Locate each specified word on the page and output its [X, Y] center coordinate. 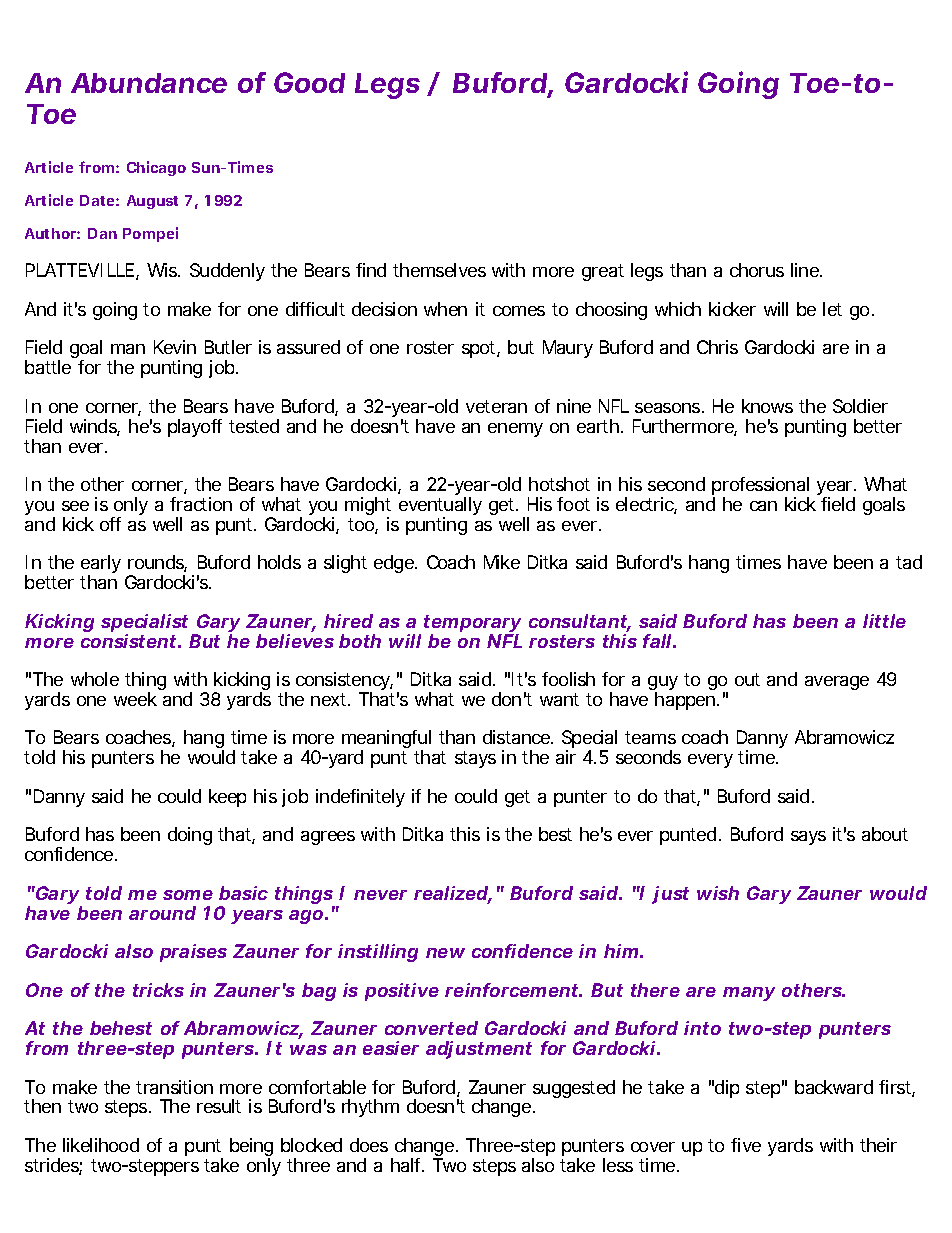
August [152, 202]
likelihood [101, 1145]
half [407, 1165]
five [746, 1145]
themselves [439, 270]
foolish [568, 679]
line [805, 270]
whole [95, 679]
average [837, 683]
